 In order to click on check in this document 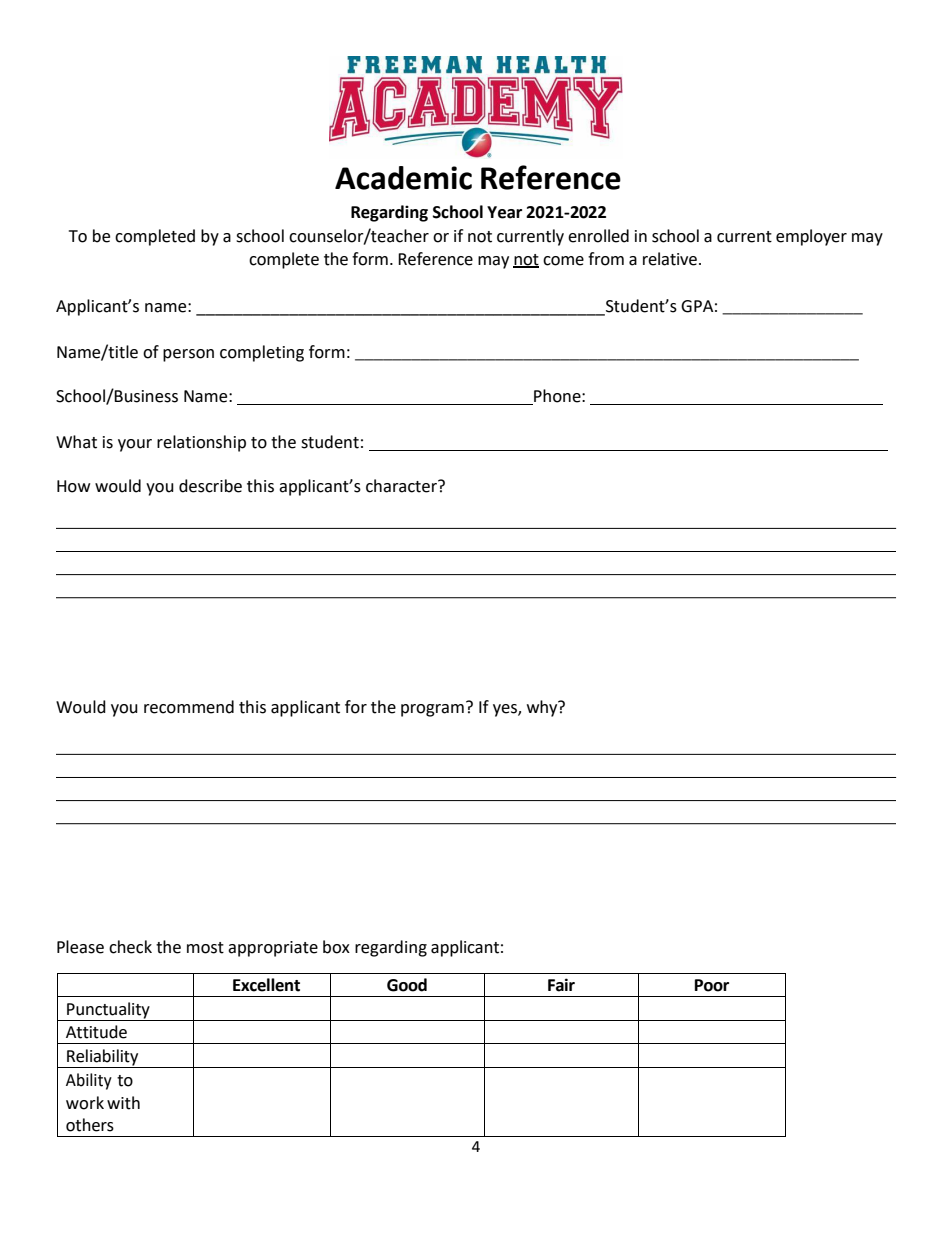, I will do `click(130, 947)`.
